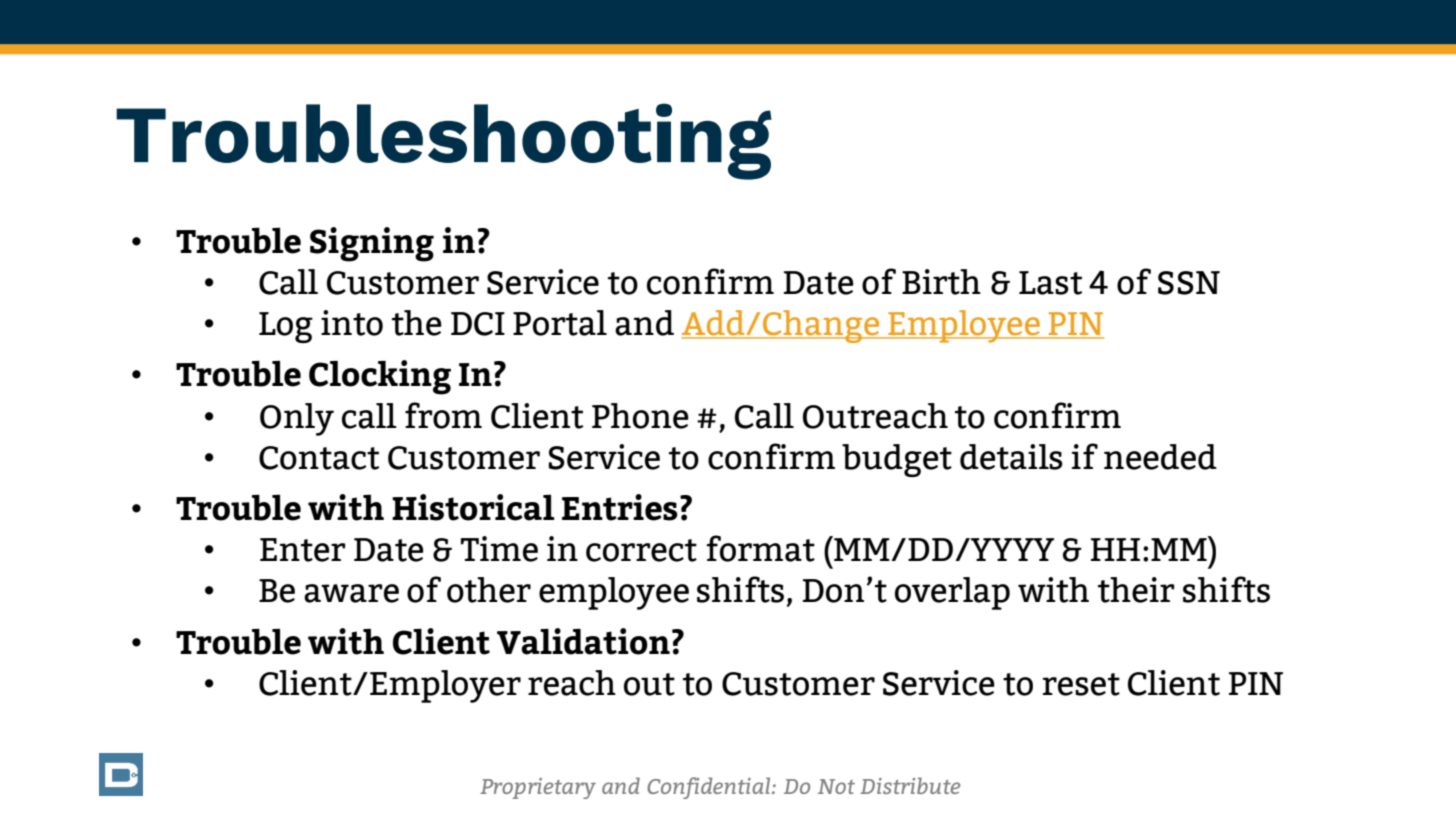  What do you see at coordinates (1050, 283) in the screenshot?
I see `Last` at bounding box center [1050, 283].
